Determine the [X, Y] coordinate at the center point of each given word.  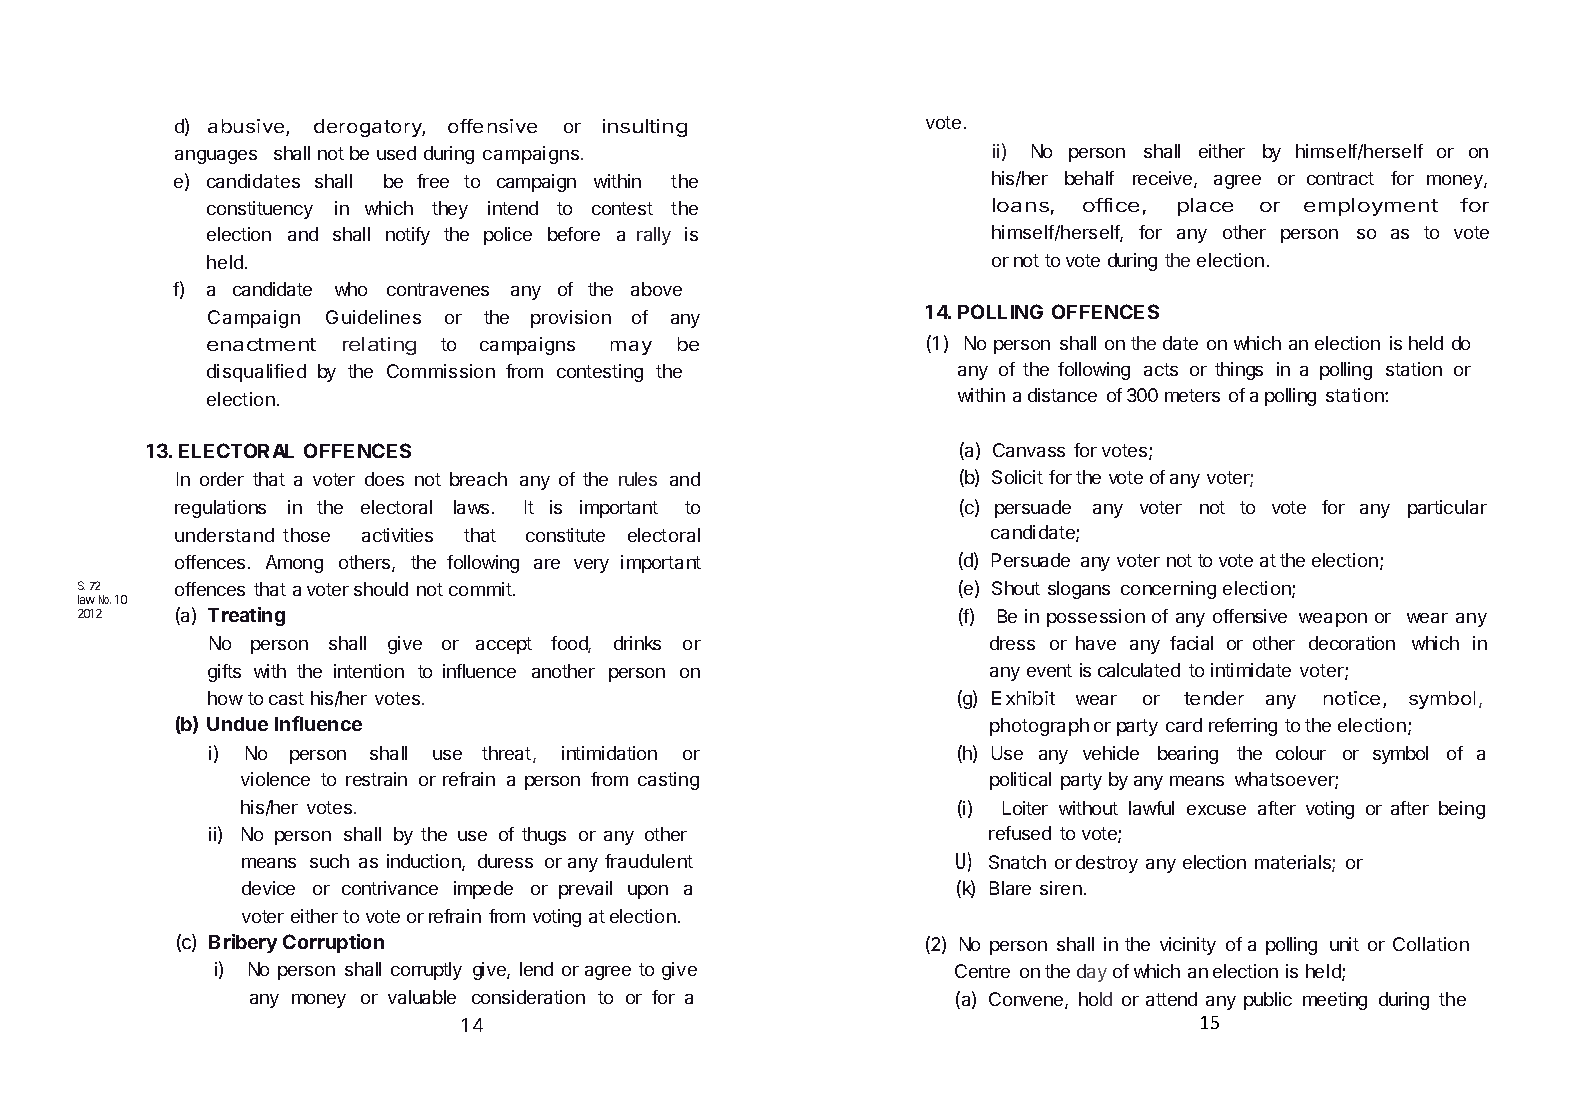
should [381, 589]
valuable [422, 997]
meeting [1335, 1001]
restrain [376, 779]
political [1020, 781]
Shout [1016, 588]
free [433, 181]
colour [1301, 753]
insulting [645, 128]
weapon [1333, 620]
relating [379, 346]
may [631, 348]
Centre [982, 971]
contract [1340, 178]
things [1239, 371]
